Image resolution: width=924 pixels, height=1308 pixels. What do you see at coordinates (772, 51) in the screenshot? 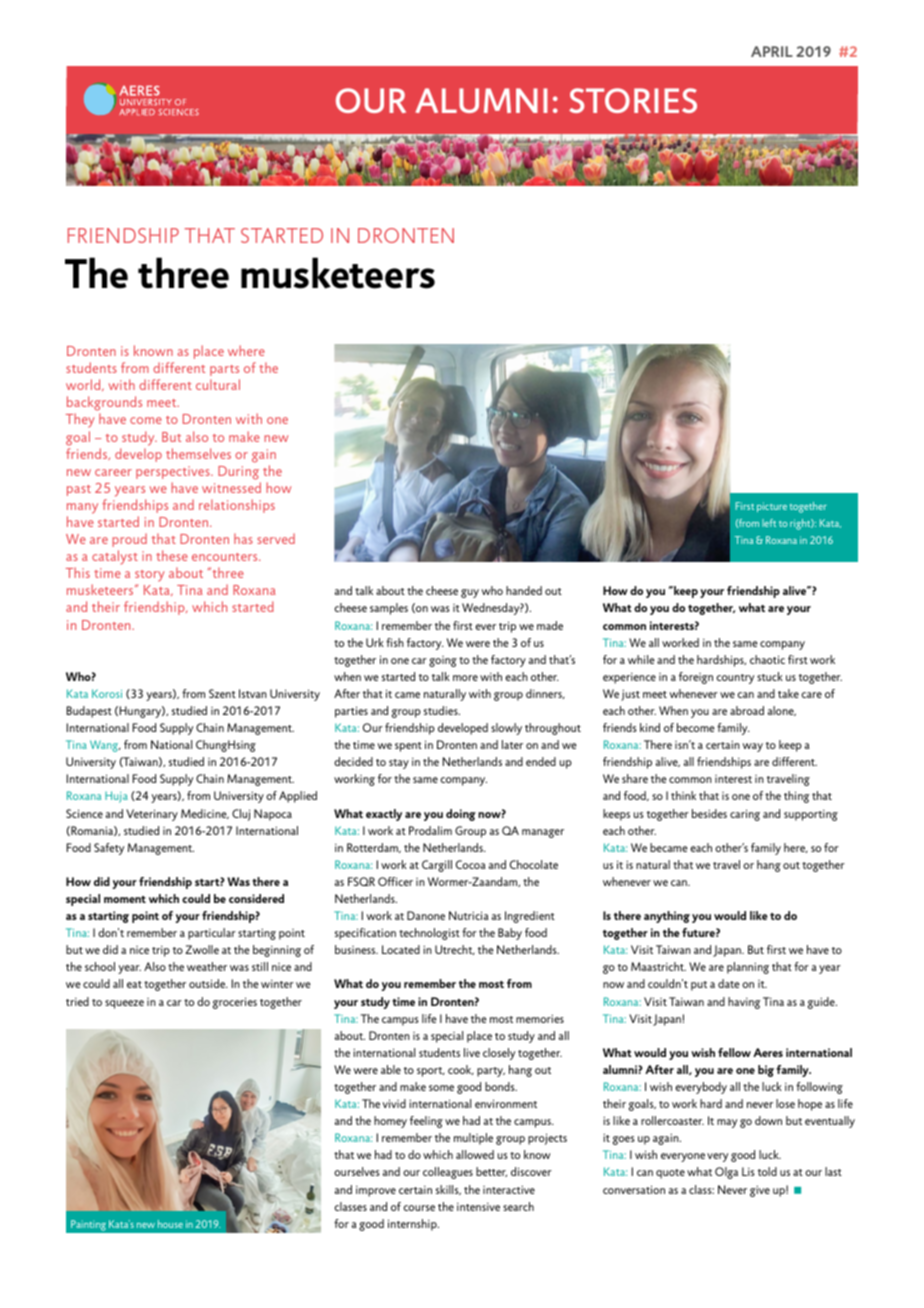
I see `APRIL` at bounding box center [772, 51].
